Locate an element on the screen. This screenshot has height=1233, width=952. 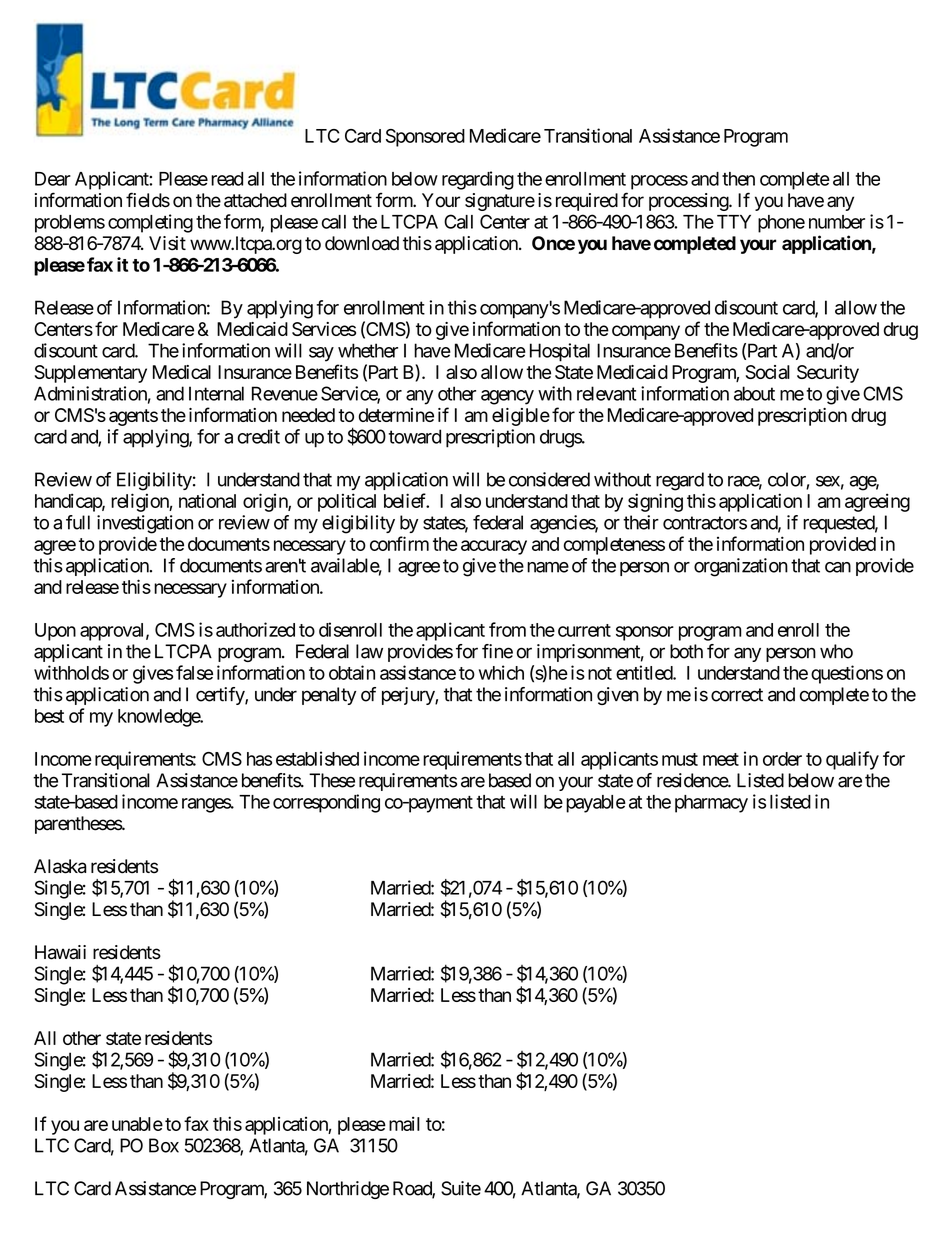
accuracy is located at coordinates (494, 547).
